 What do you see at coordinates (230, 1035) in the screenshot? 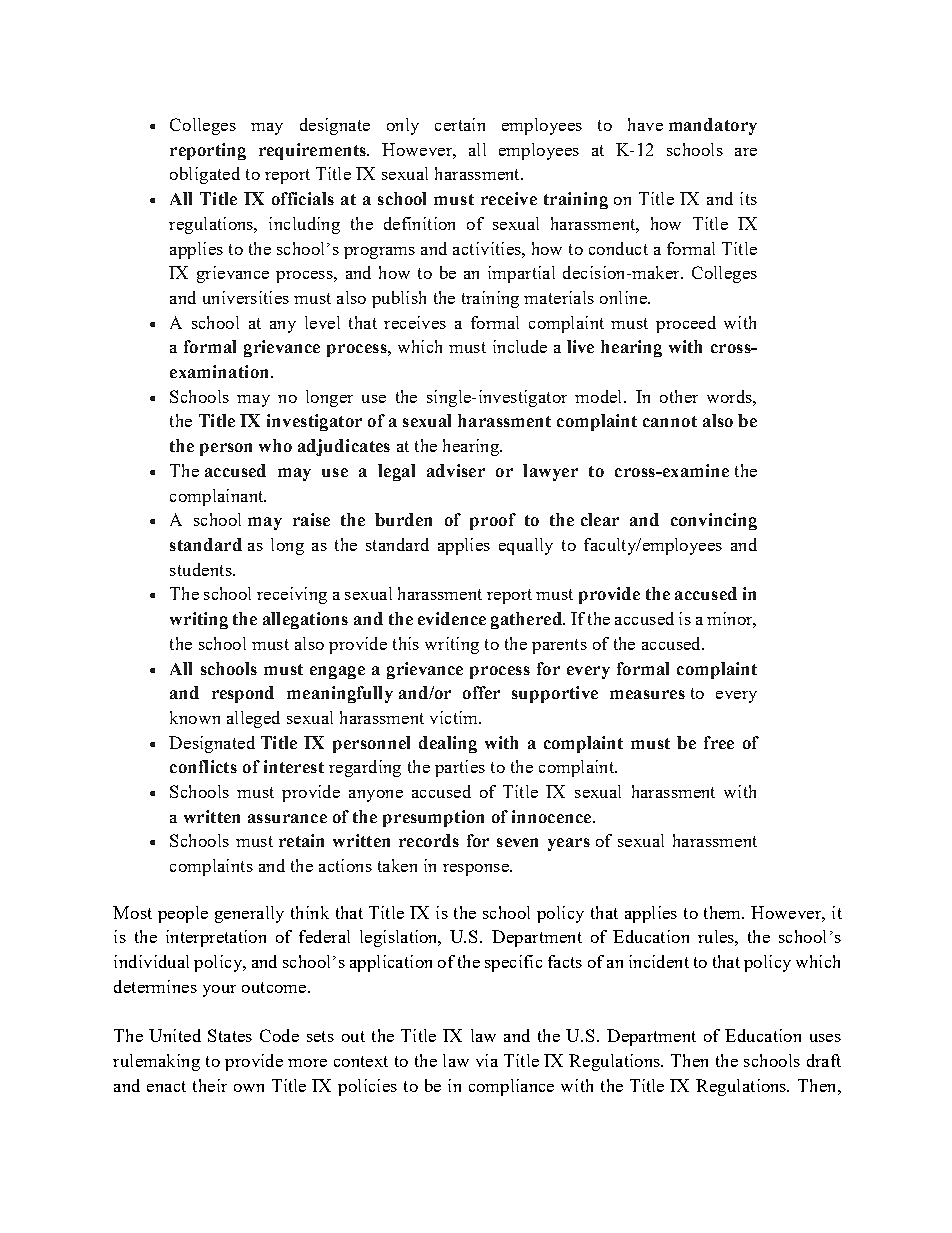
I see `States` at bounding box center [230, 1035].
